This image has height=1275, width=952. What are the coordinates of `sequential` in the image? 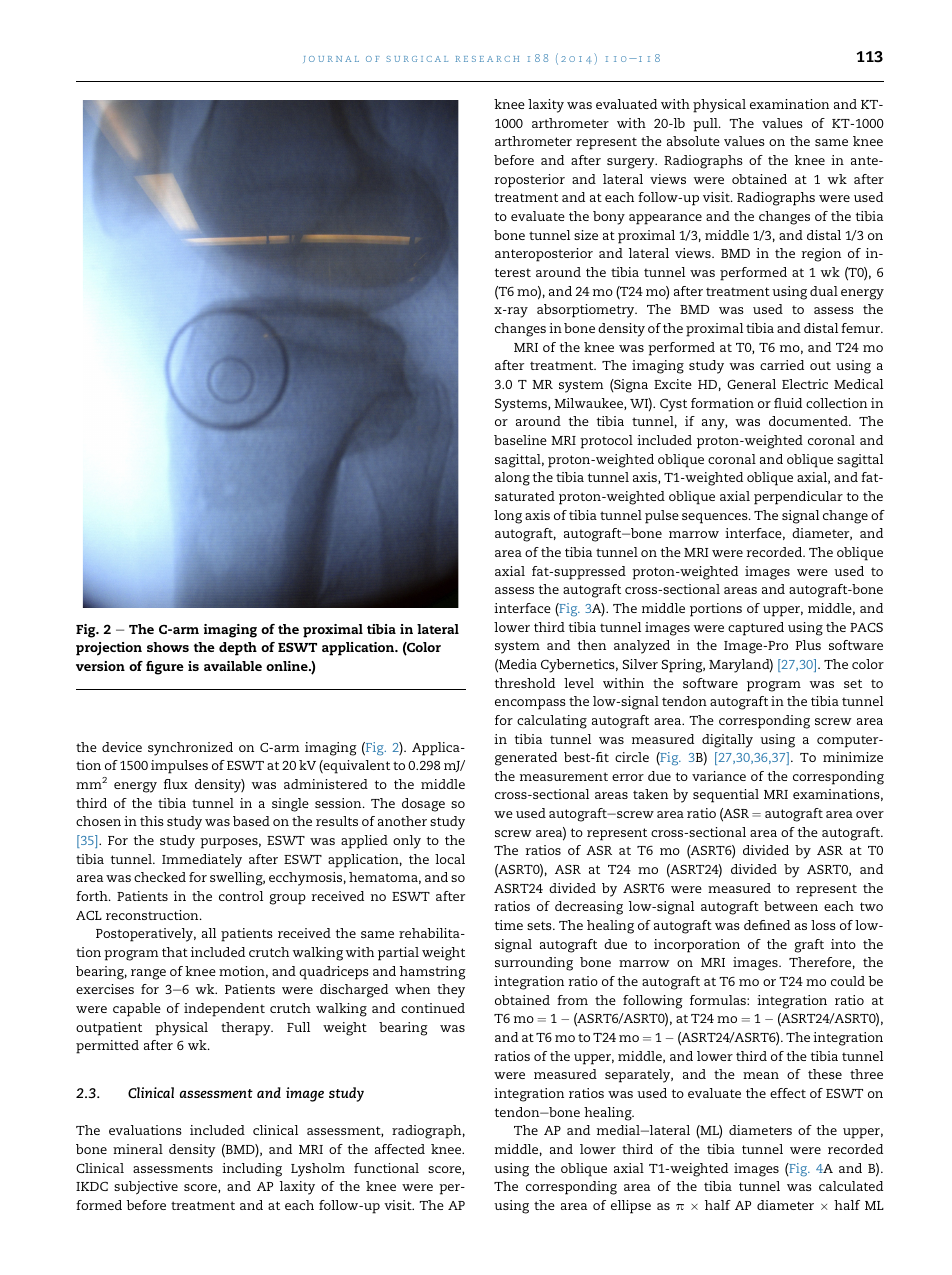 It's located at (726, 796).
